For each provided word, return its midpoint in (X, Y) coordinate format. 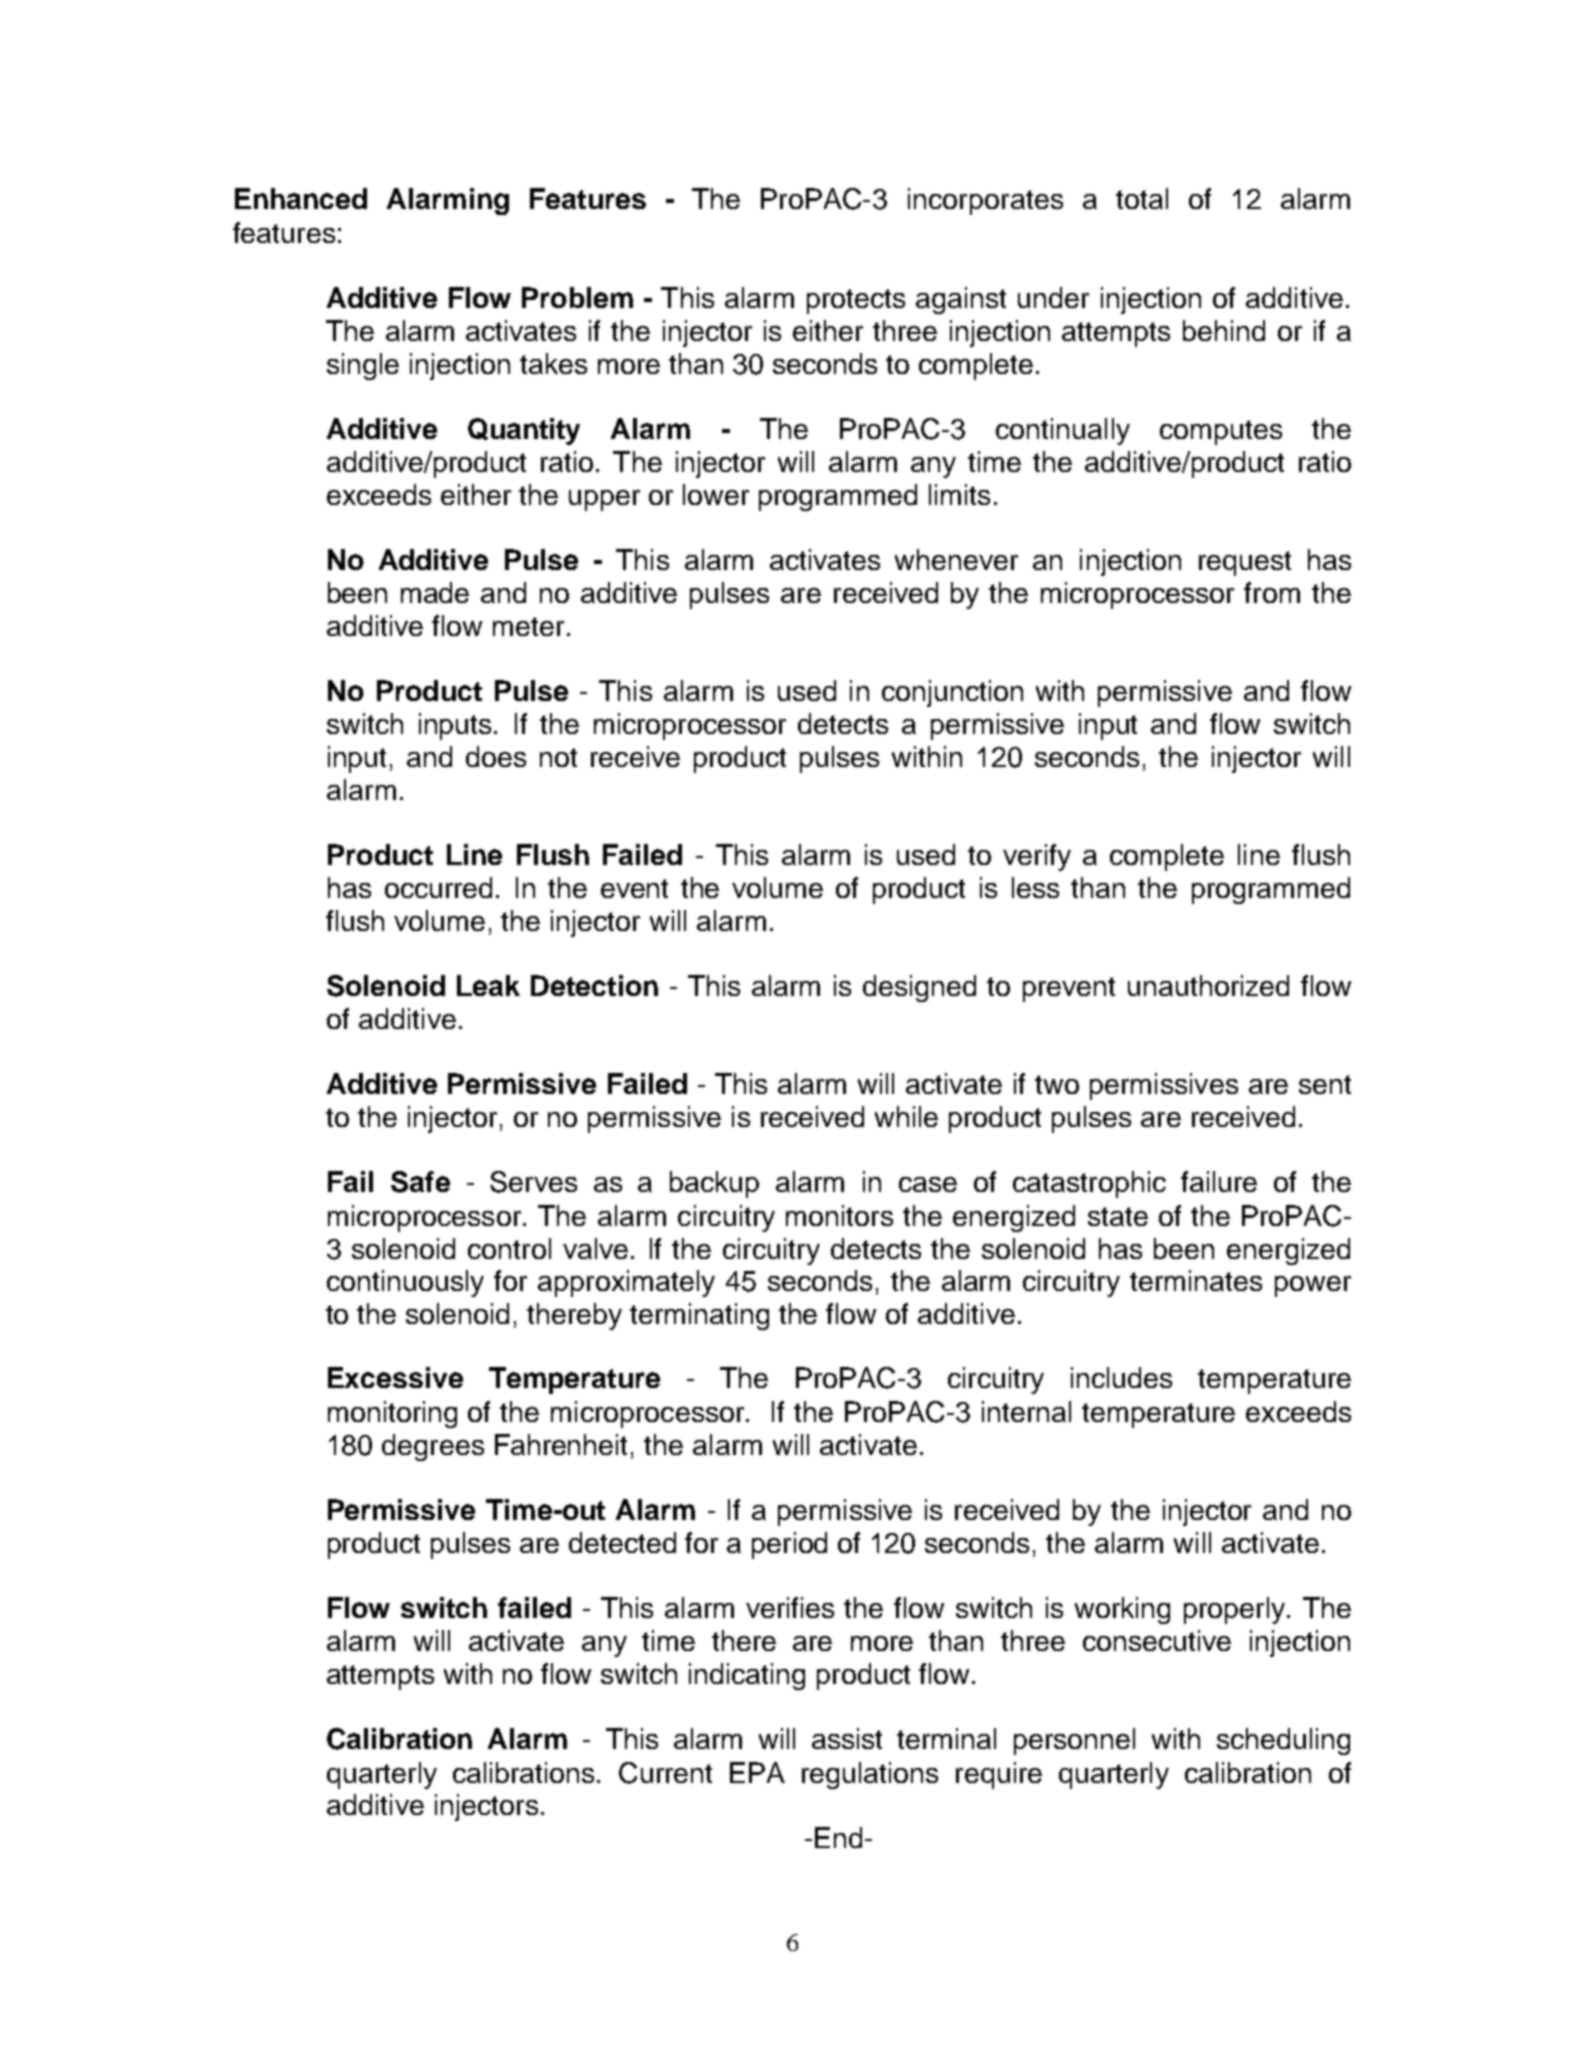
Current (665, 1773)
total (1142, 198)
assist (847, 1738)
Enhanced (301, 198)
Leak (488, 985)
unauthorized (1208, 985)
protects (856, 301)
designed (919, 988)
